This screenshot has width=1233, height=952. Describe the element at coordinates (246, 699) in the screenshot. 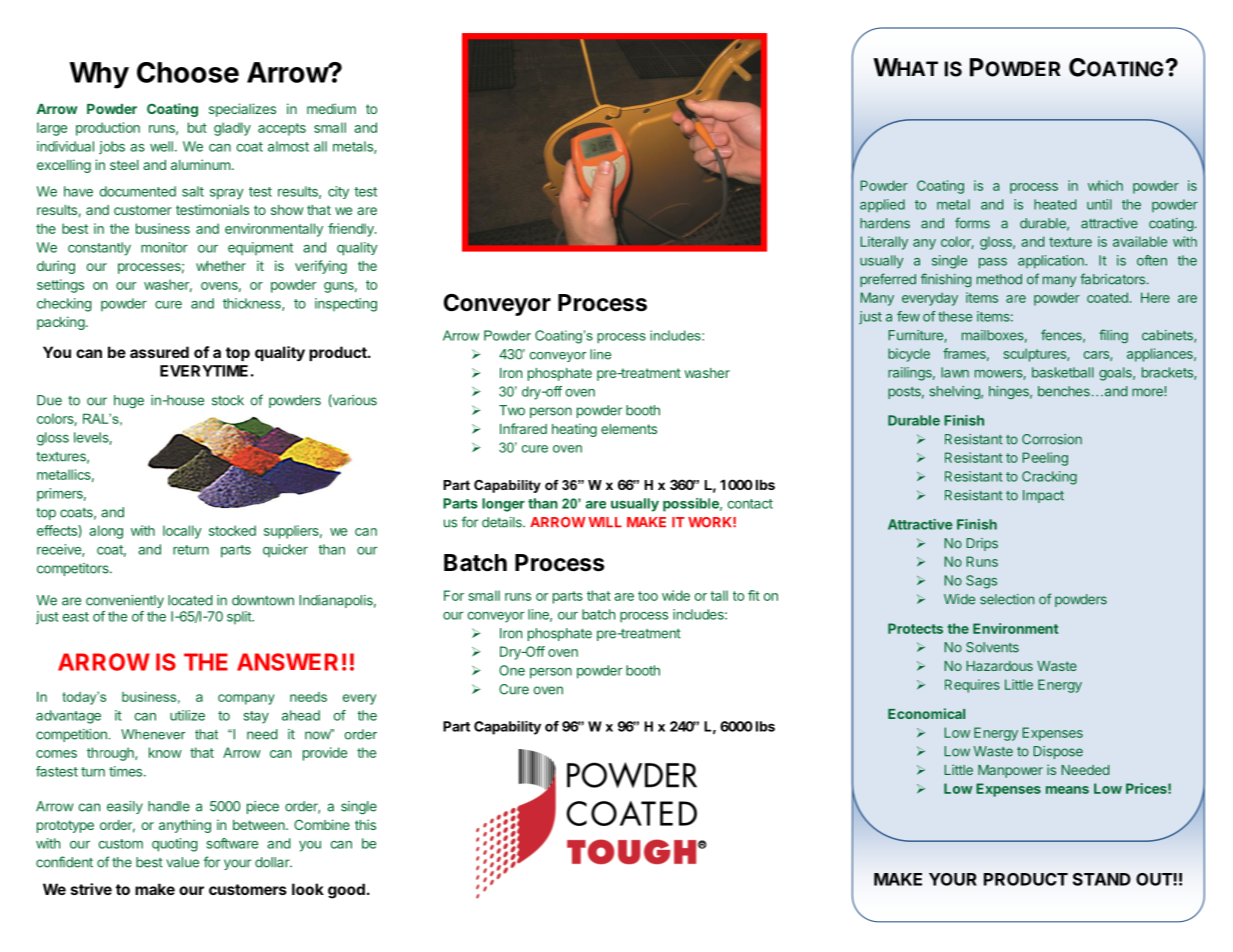

I see `company` at that location.
